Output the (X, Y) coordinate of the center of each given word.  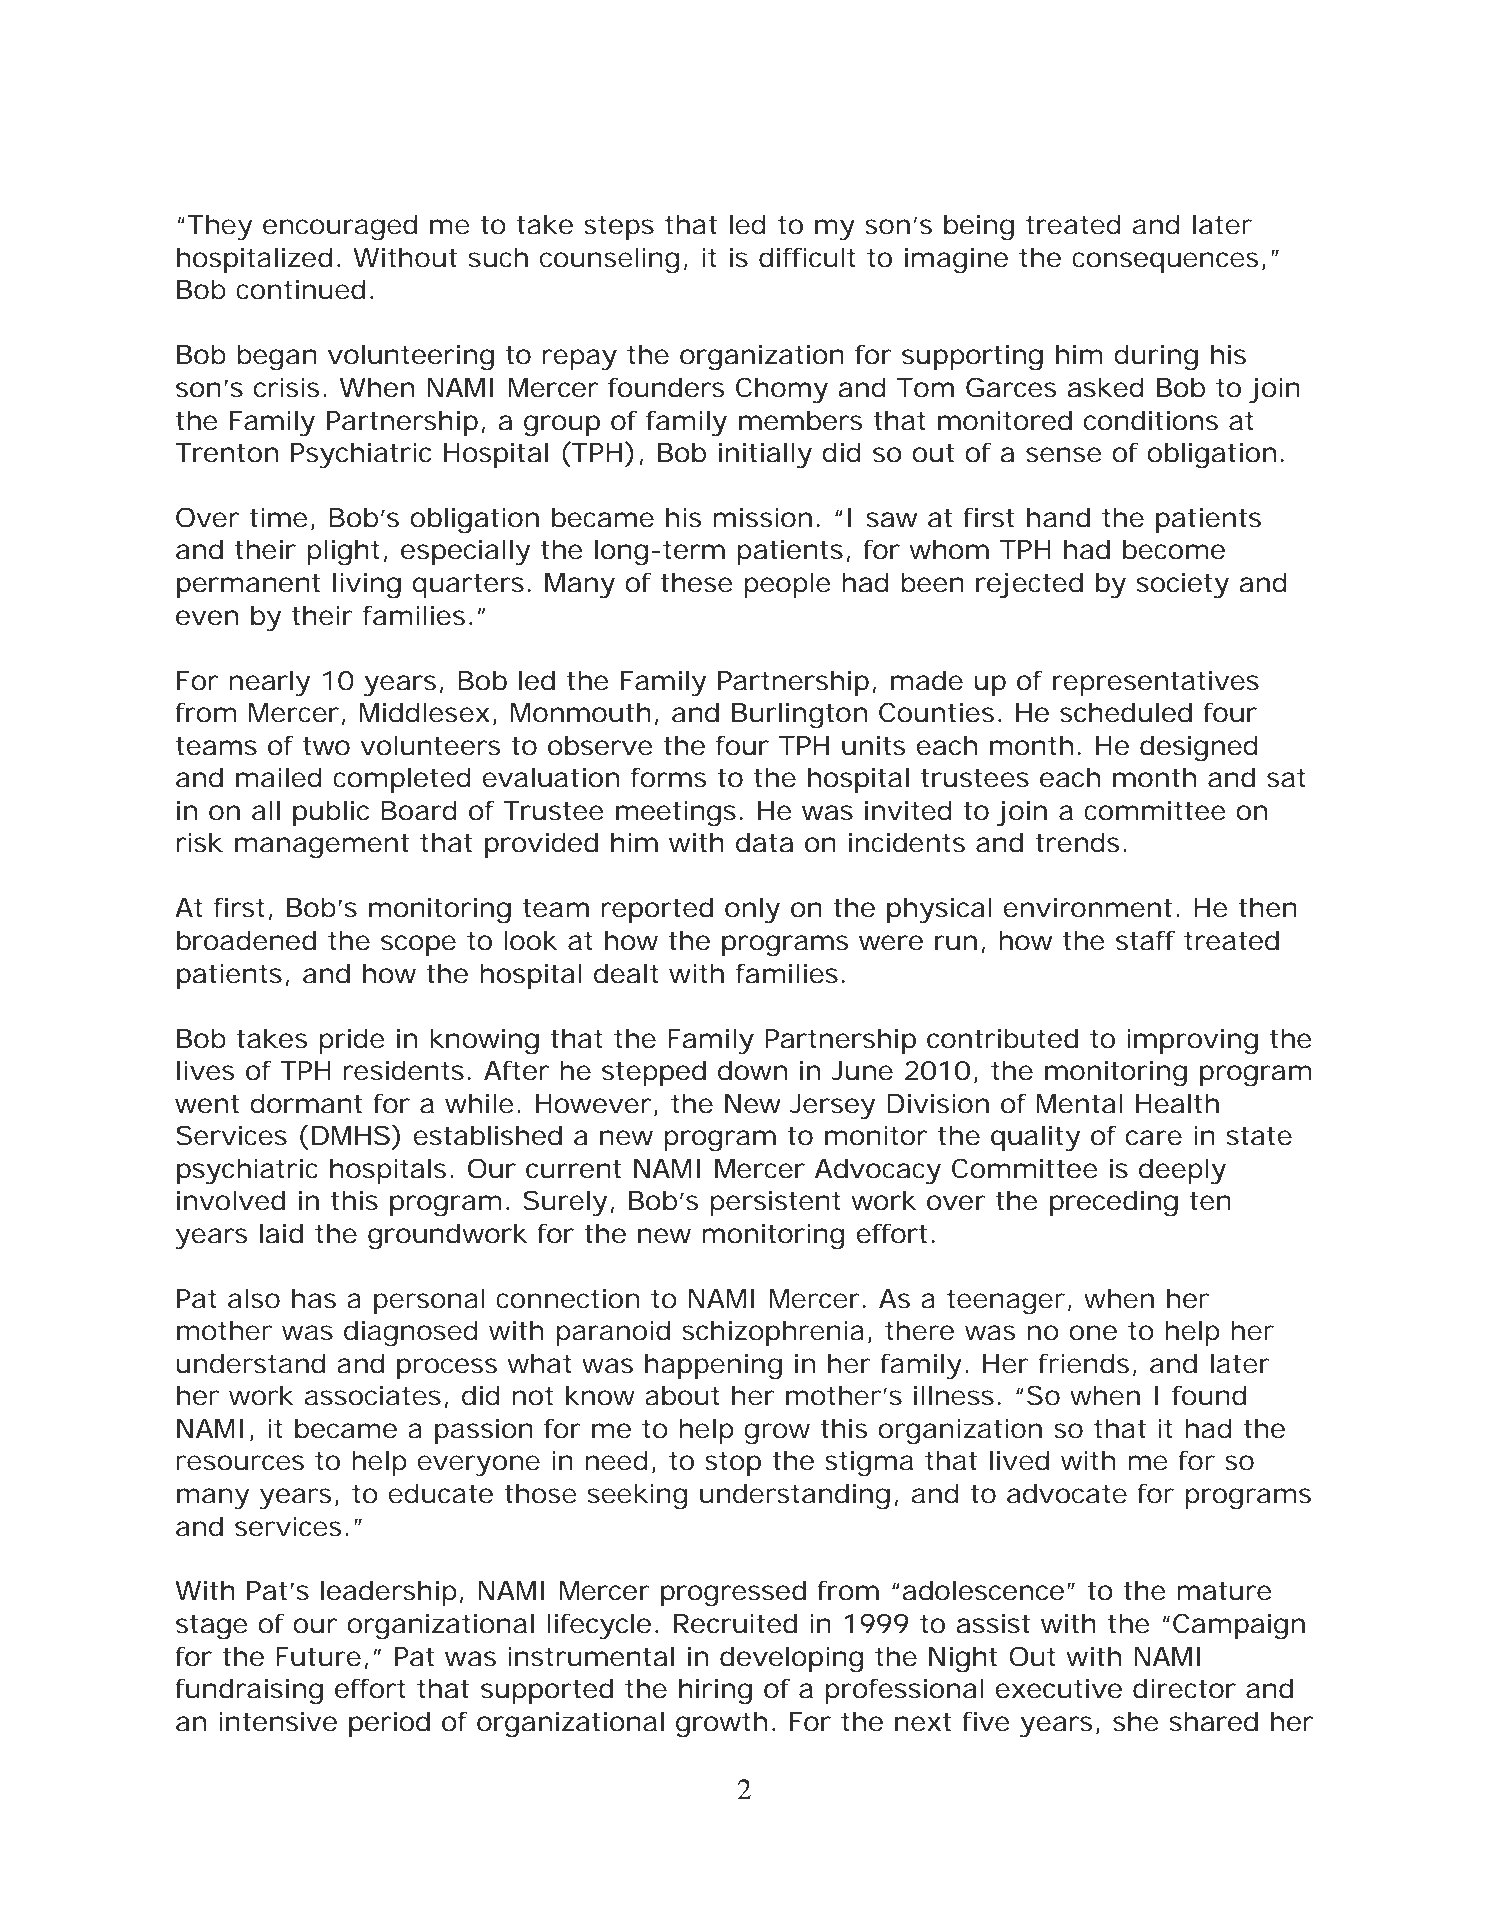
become (1174, 549)
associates (373, 1395)
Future (318, 1657)
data (764, 842)
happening (713, 1366)
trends (1077, 842)
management (322, 846)
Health (1177, 1103)
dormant (306, 1103)
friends (1083, 1363)
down (752, 1070)
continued (300, 289)
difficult (807, 257)
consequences (1165, 262)
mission (762, 517)
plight (343, 552)
